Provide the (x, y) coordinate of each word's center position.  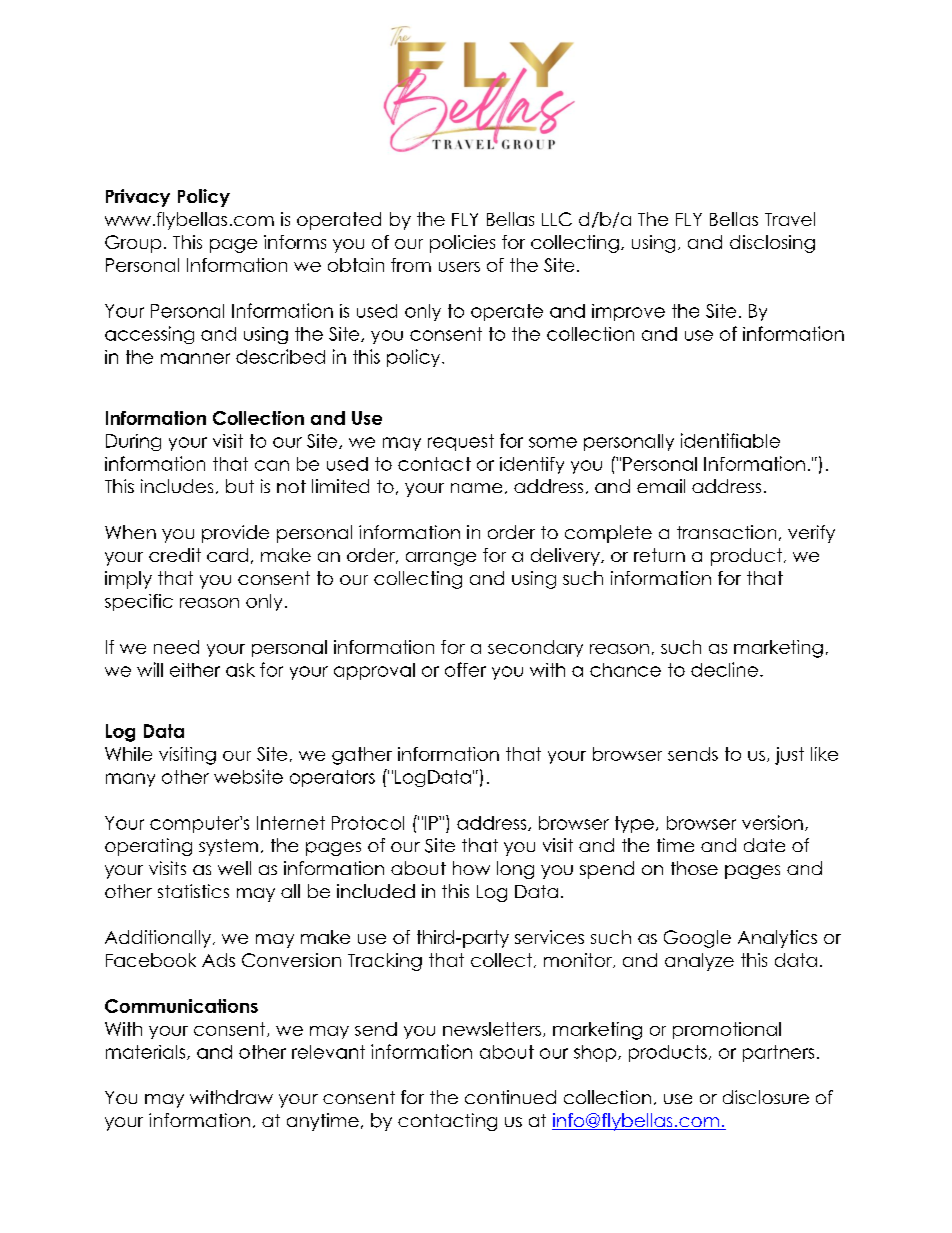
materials (147, 1052)
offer (465, 669)
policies (462, 244)
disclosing (772, 244)
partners (778, 1053)
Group (133, 244)
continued (510, 1097)
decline (724, 669)
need (176, 647)
